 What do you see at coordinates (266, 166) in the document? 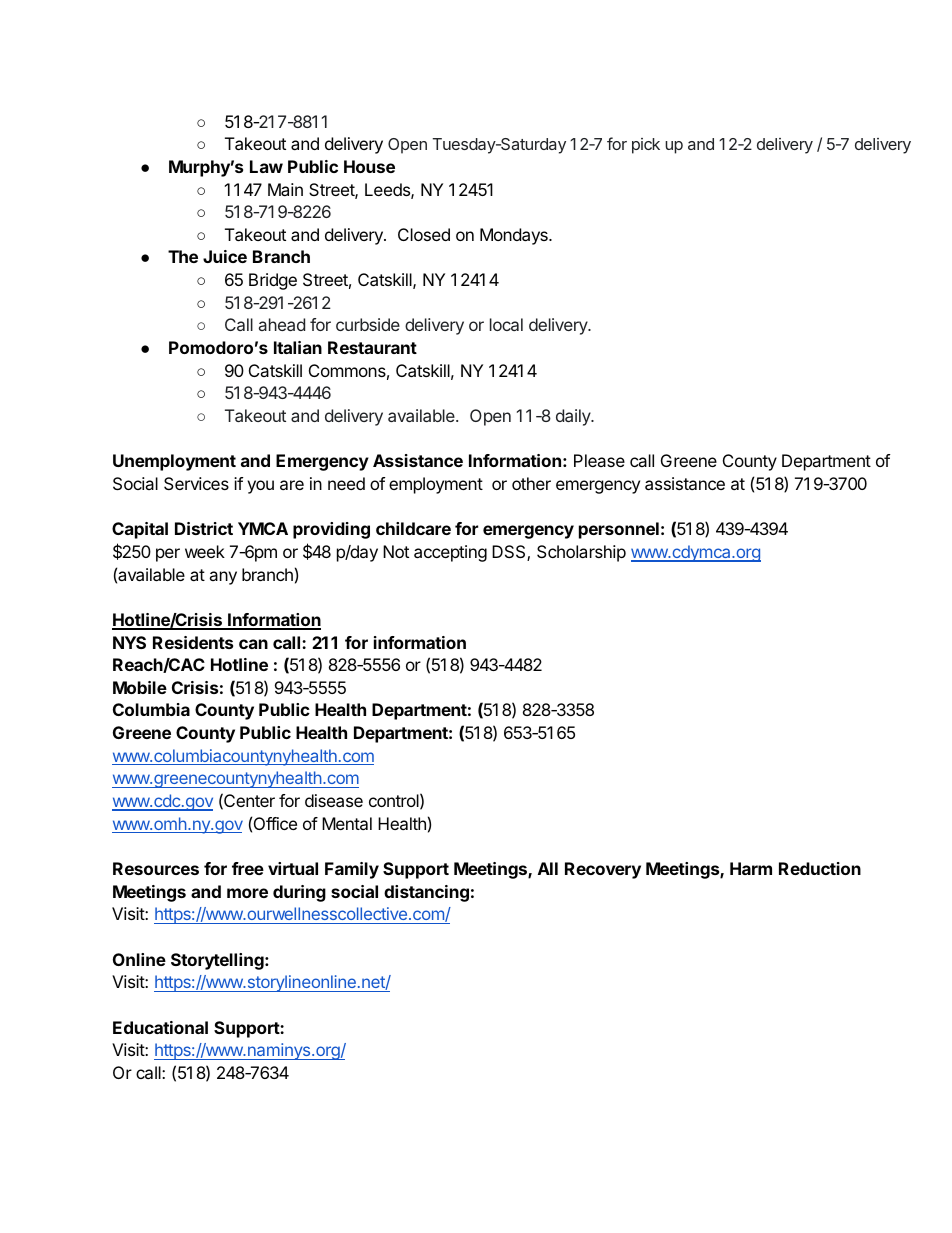
I see `Law` at bounding box center [266, 166].
